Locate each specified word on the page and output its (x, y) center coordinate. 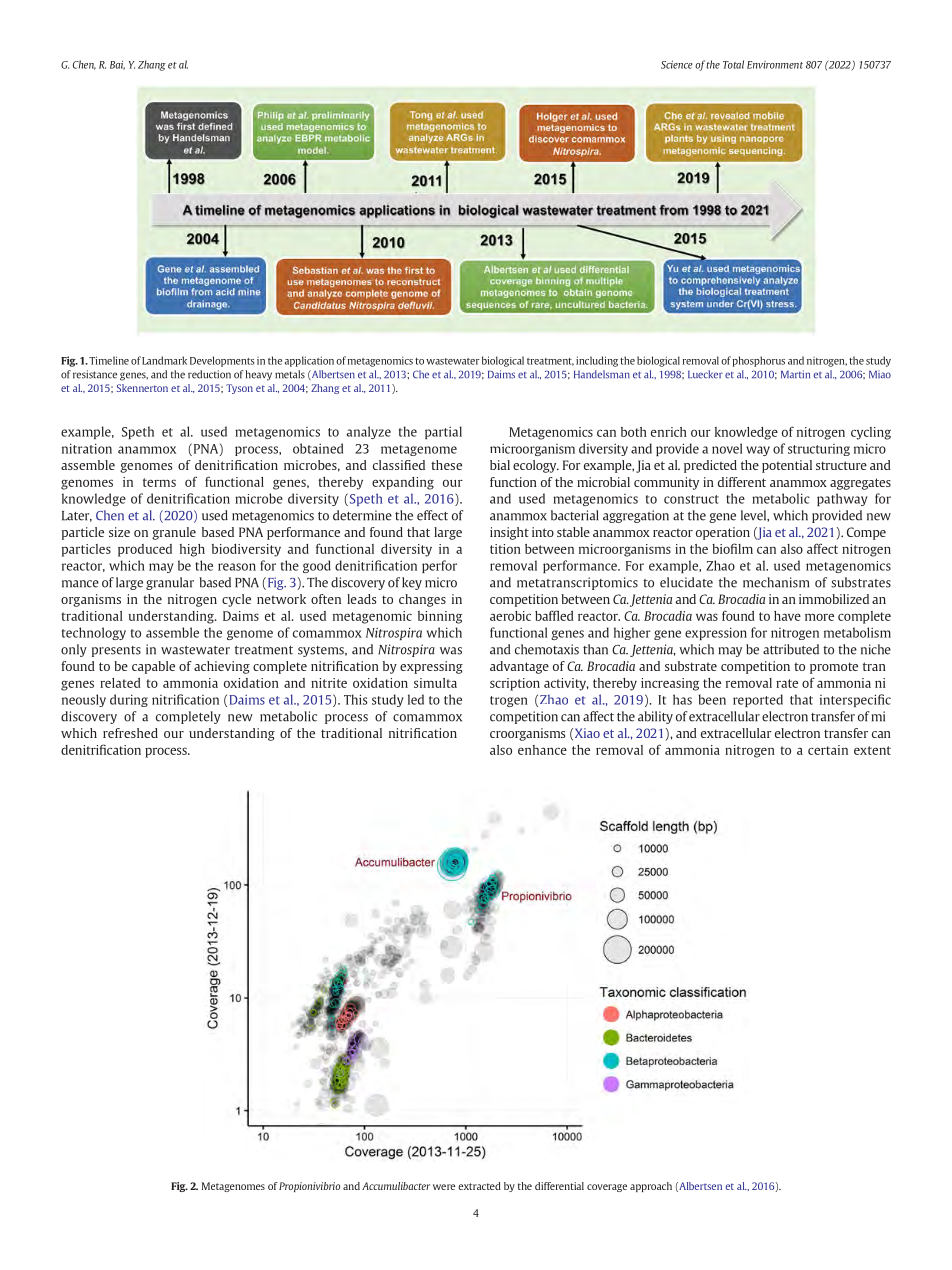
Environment (775, 65)
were (444, 1187)
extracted (479, 1186)
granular (170, 583)
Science (677, 64)
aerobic (510, 616)
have (787, 616)
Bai (117, 65)
